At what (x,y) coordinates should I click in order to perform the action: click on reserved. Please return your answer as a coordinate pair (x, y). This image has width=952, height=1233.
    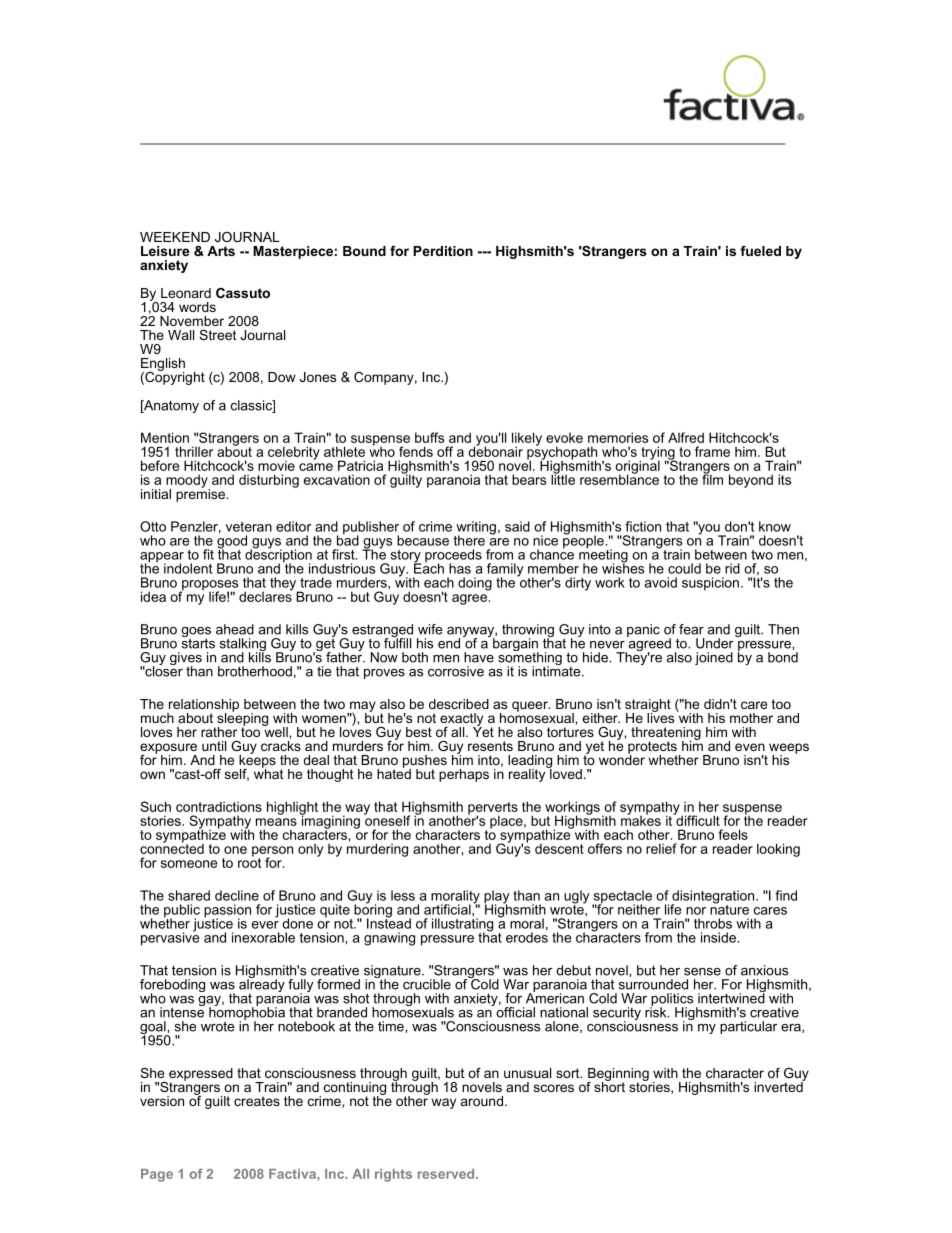
    Looking at the image, I should click on (447, 1174).
